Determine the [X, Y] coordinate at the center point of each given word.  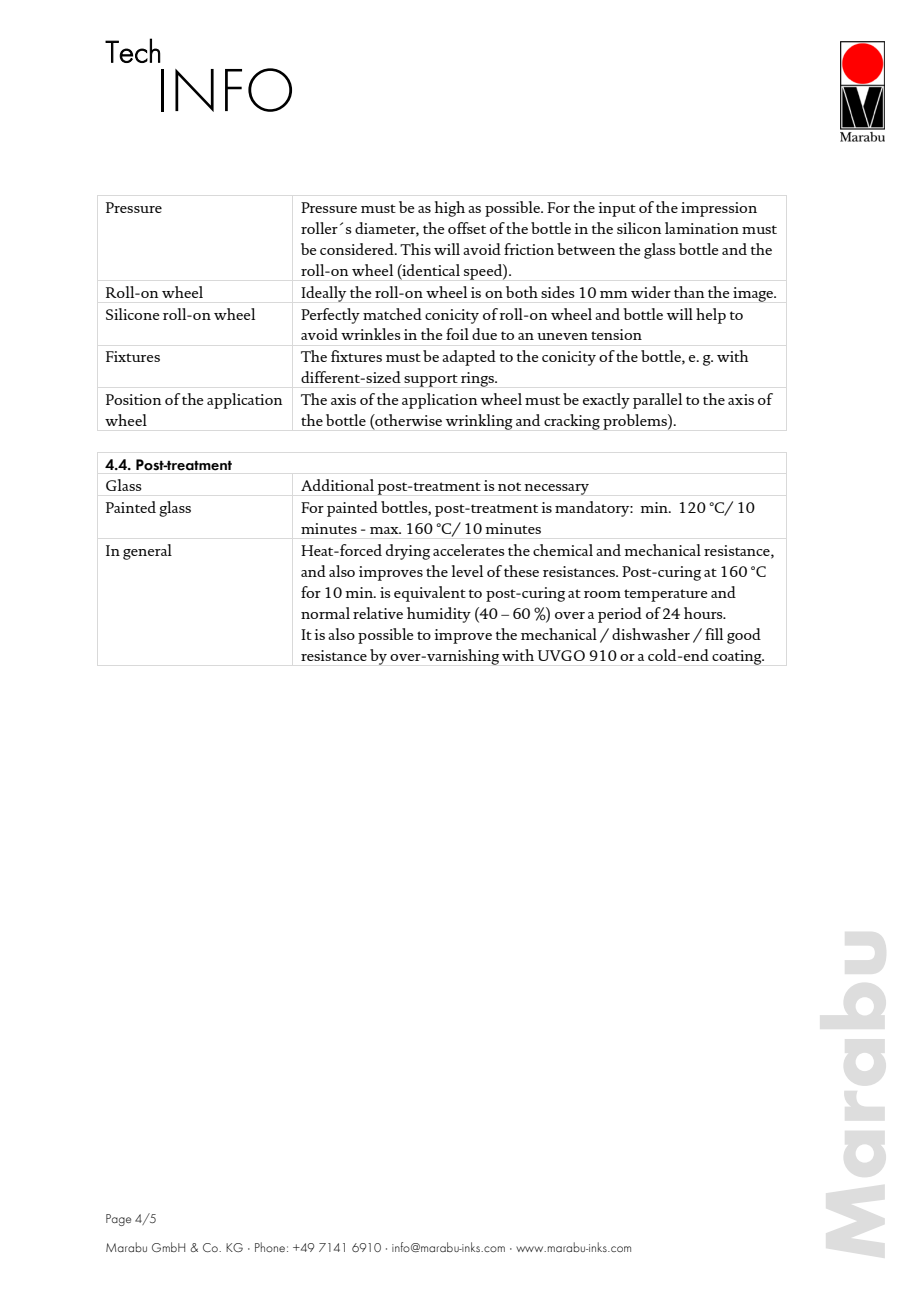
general [147, 552]
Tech [133, 50]
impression [719, 209]
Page [118, 1220]
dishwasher [651, 634]
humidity [439, 615]
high [450, 209]
